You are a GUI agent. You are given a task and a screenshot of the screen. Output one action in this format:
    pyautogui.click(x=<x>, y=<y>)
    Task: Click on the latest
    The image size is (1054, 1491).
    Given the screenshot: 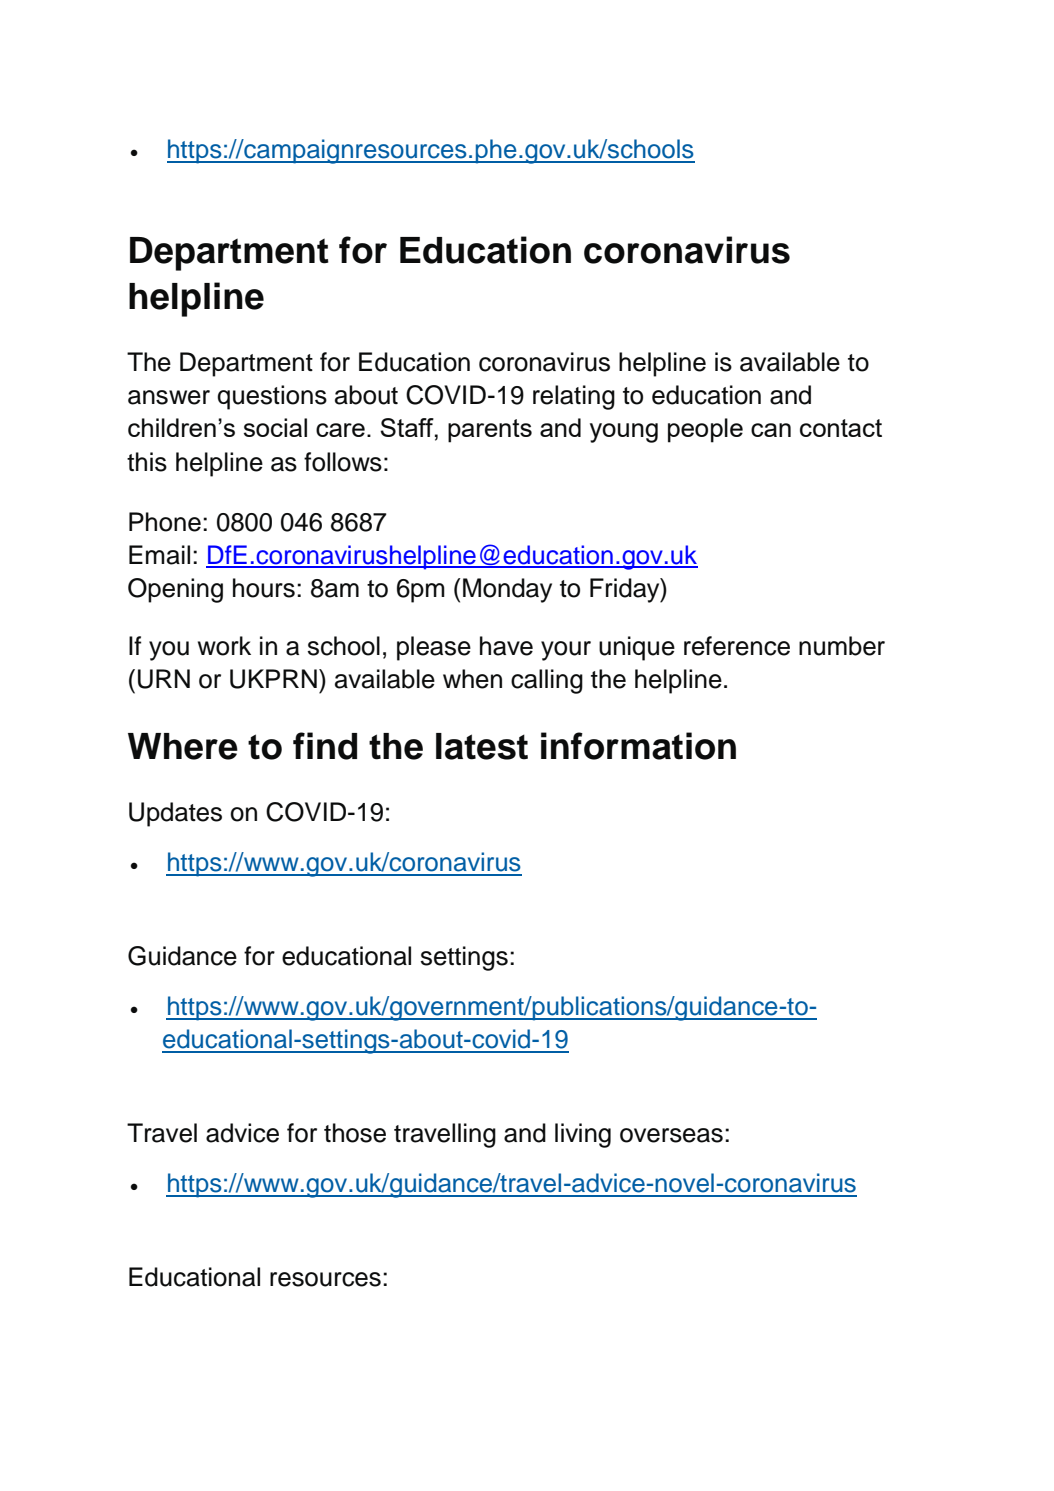 What is the action you would take?
    pyautogui.click(x=482, y=746)
